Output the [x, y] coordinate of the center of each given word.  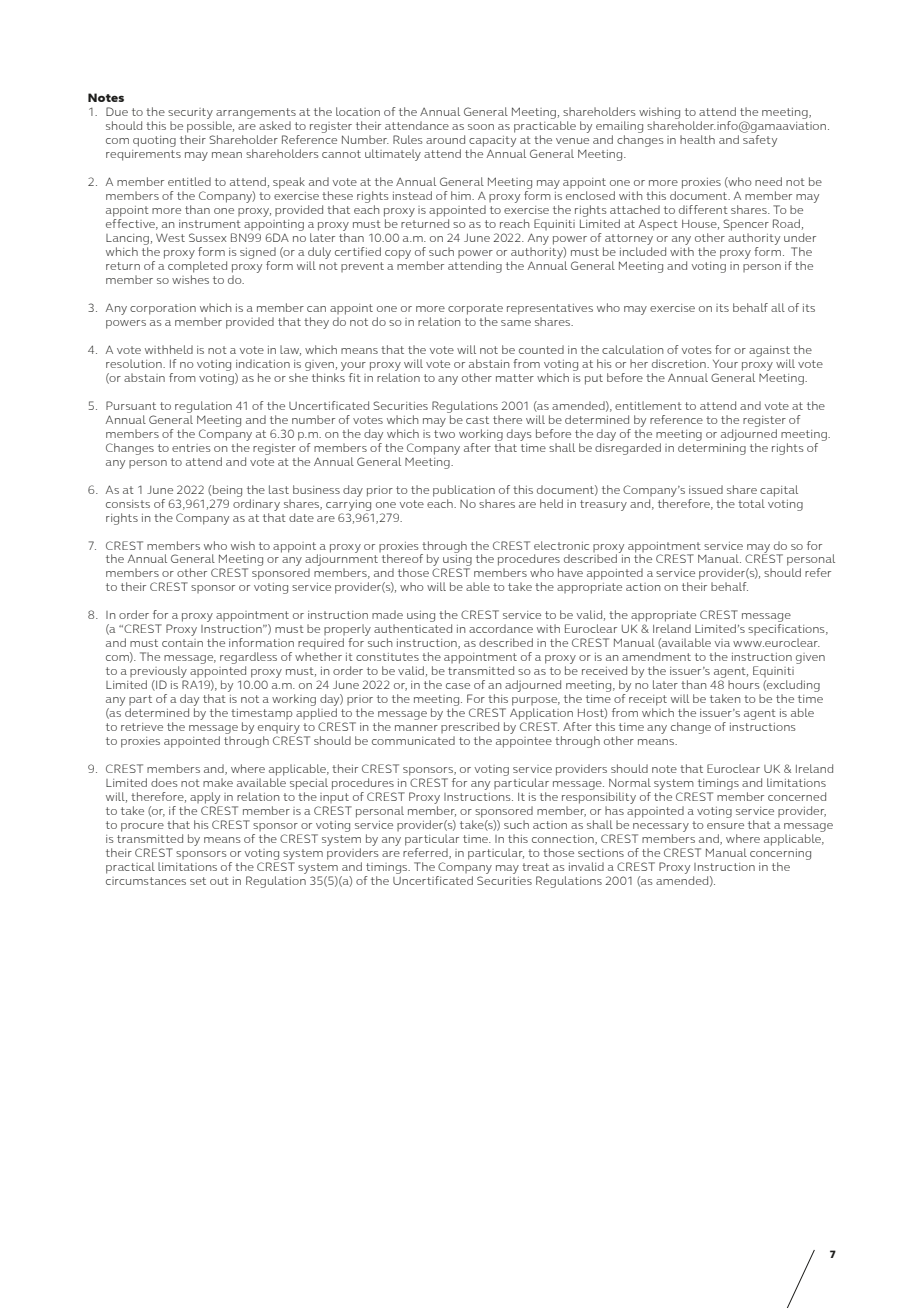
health [697, 139]
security [190, 113]
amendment [656, 656]
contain [182, 643]
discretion [680, 363]
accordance [501, 628]
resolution [135, 363]
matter [515, 378]
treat [535, 867]
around [445, 139]
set [198, 881]
